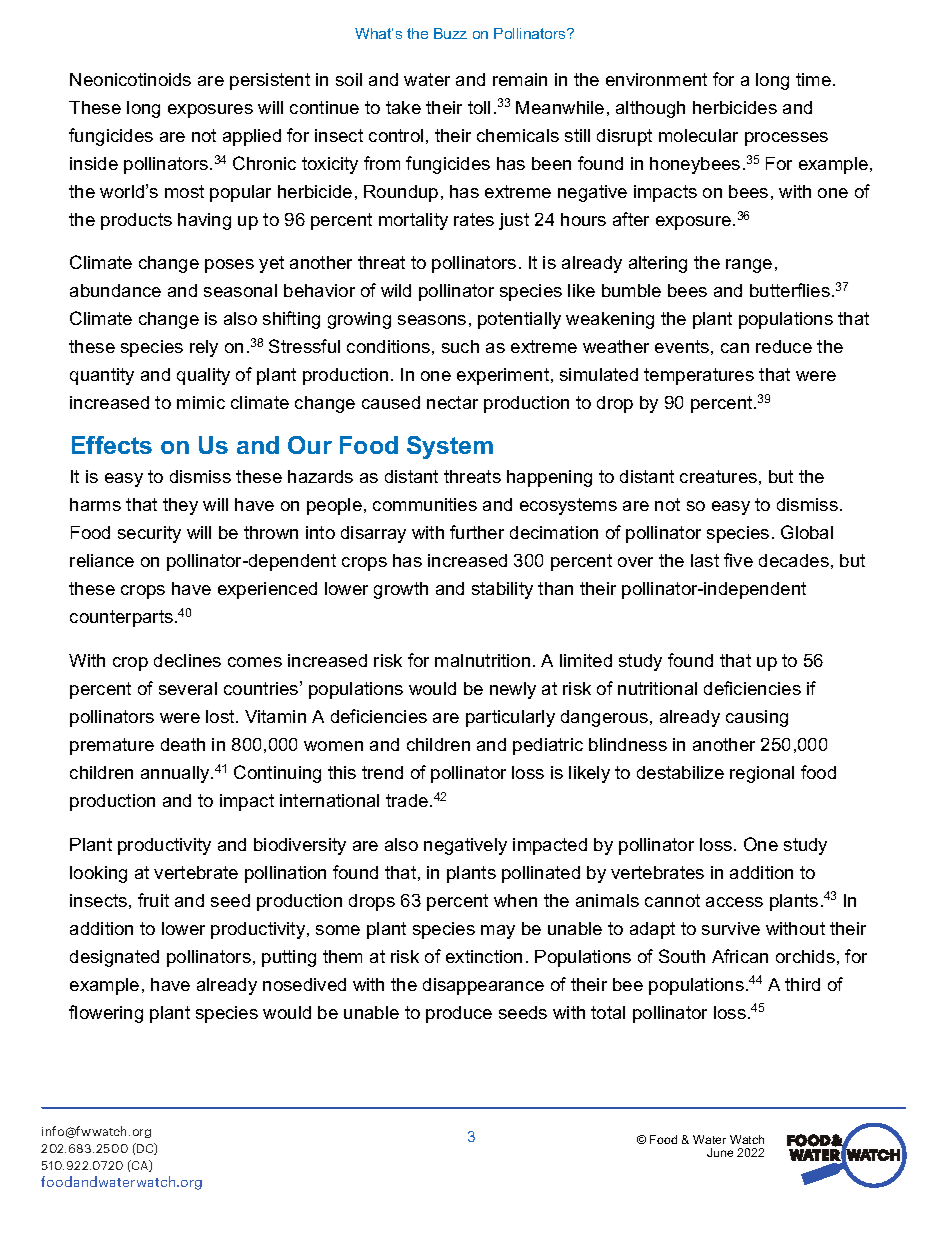 The height and width of the image is (1233, 952). What do you see at coordinates (656, 79) in the image?
I see `environment` at bounding box center [656, 79].
